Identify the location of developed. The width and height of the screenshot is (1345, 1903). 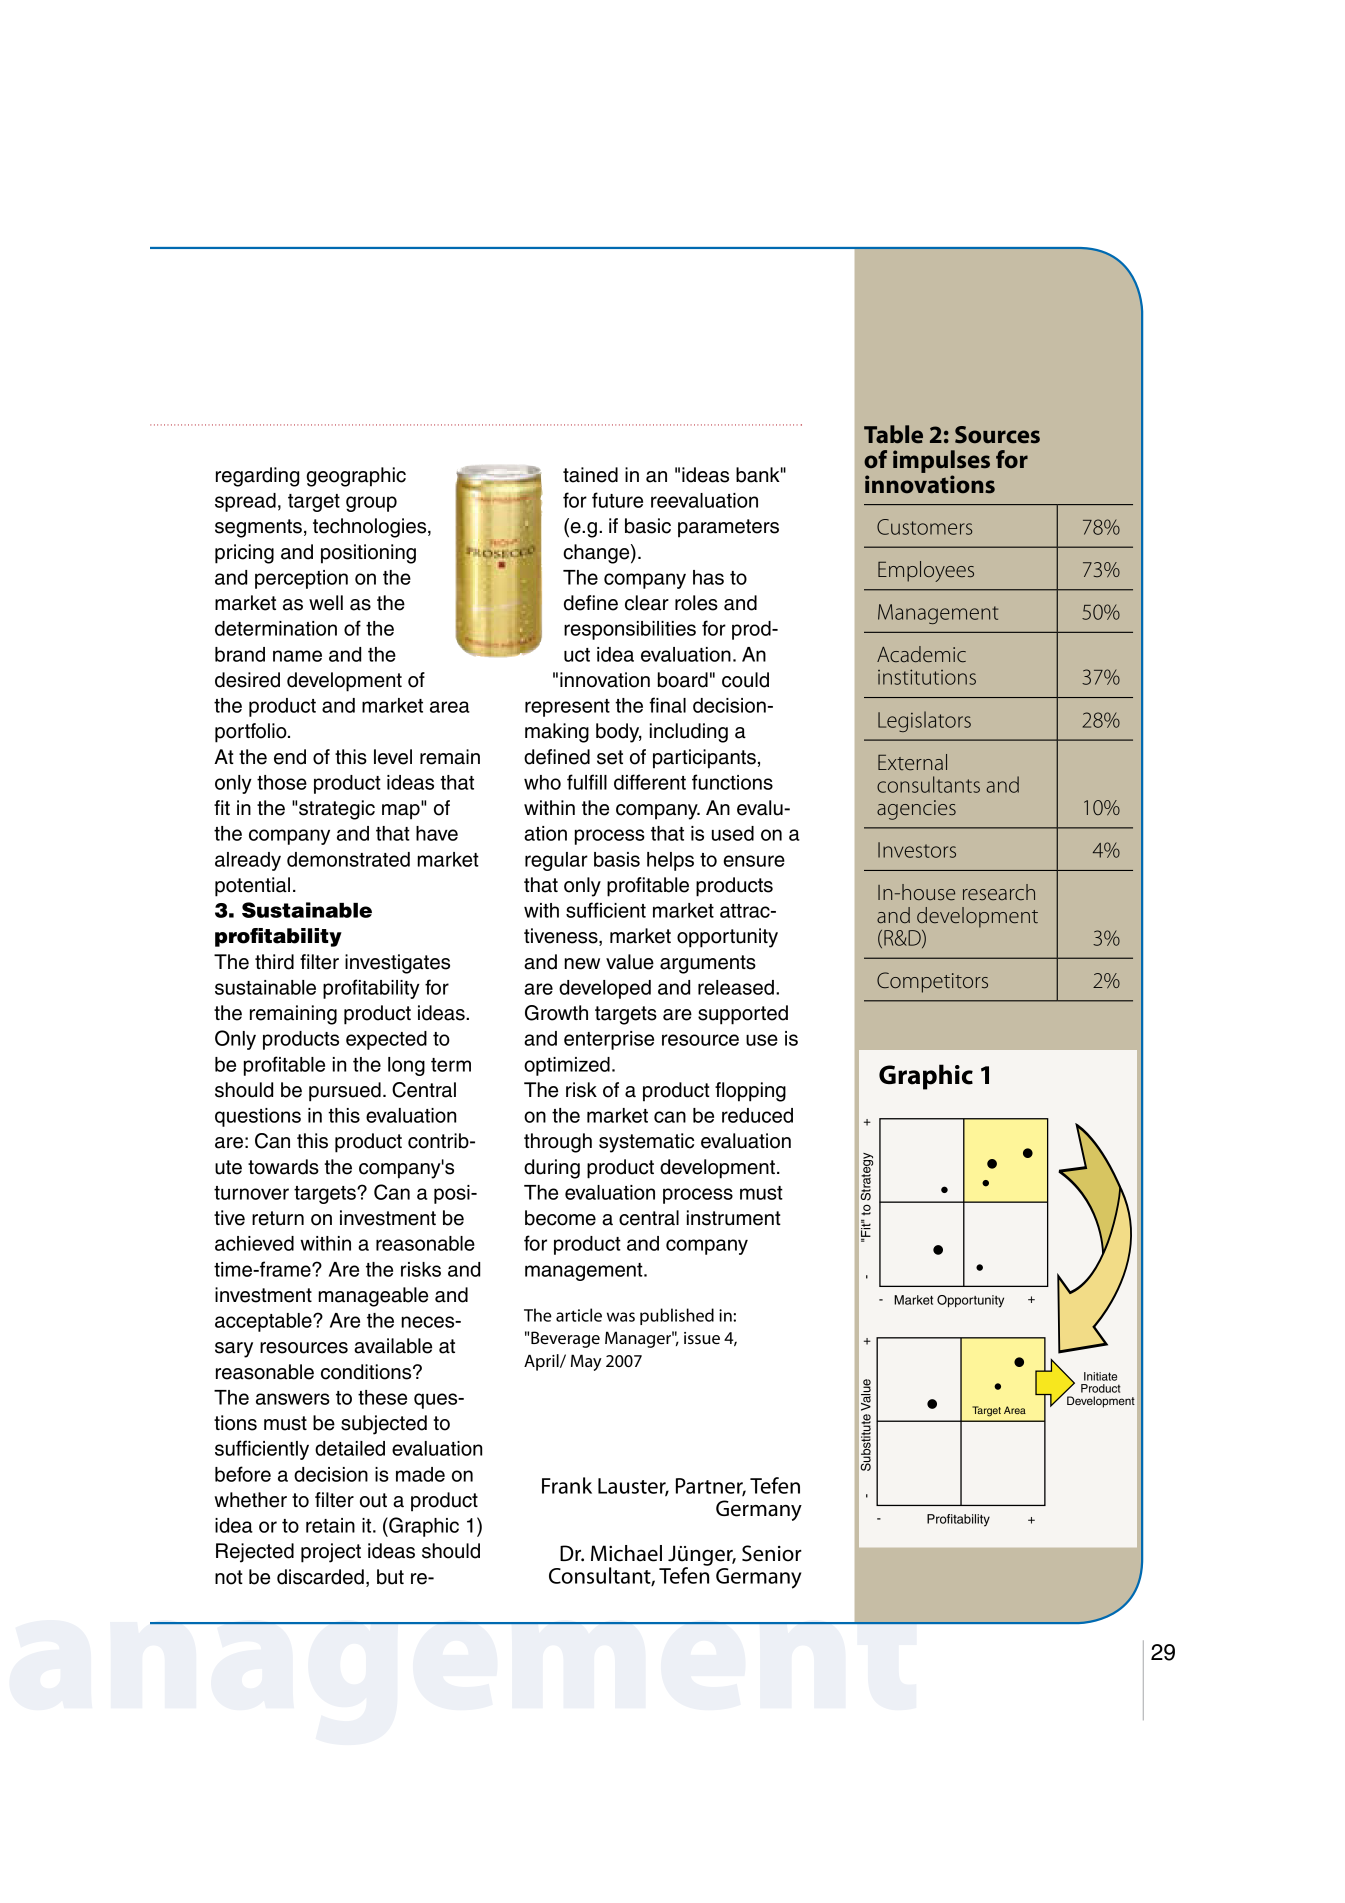
(605, 989).
